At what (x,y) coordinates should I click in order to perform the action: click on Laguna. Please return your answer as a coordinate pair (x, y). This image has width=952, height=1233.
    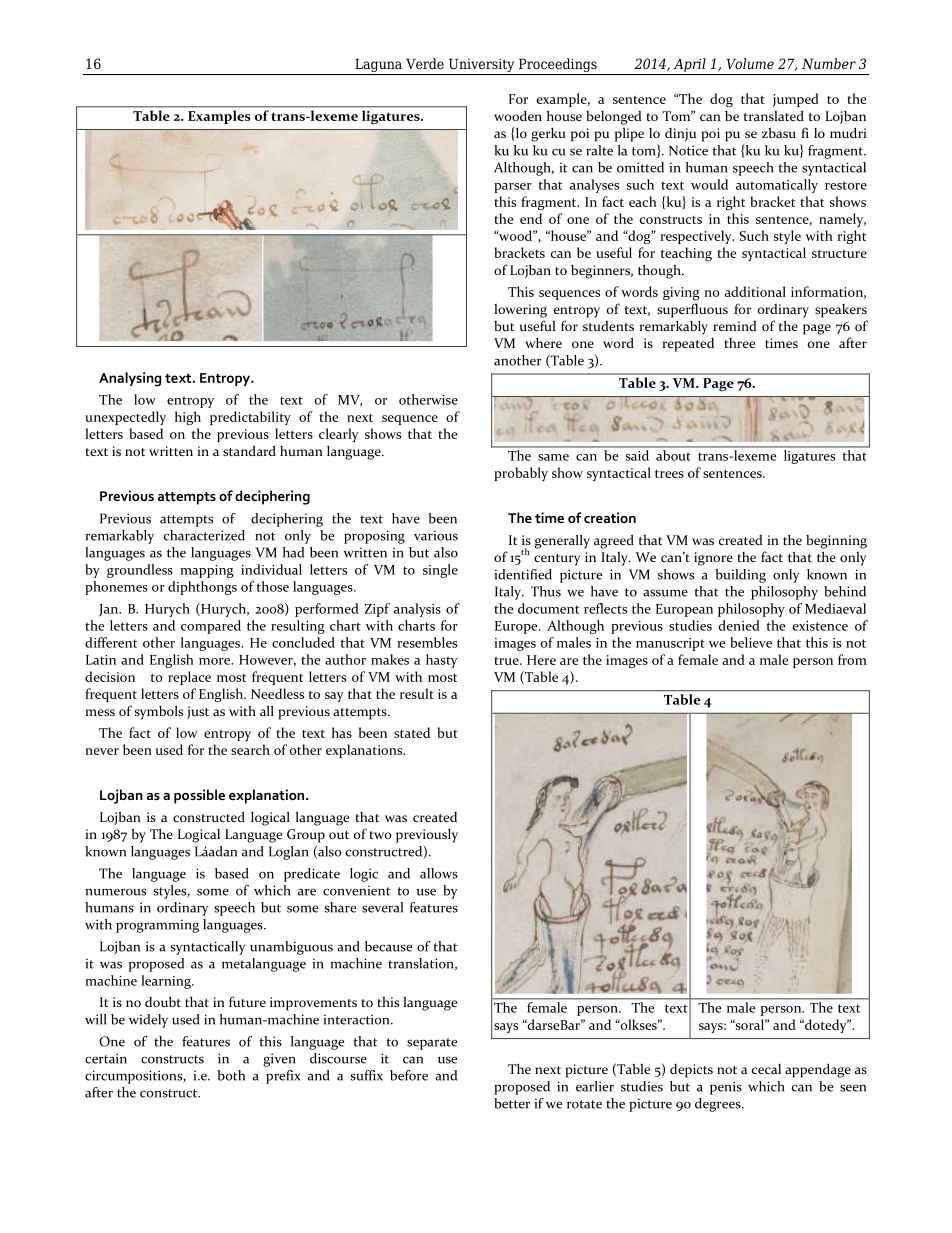
    Looking at the image, I should click on (378, 66).
